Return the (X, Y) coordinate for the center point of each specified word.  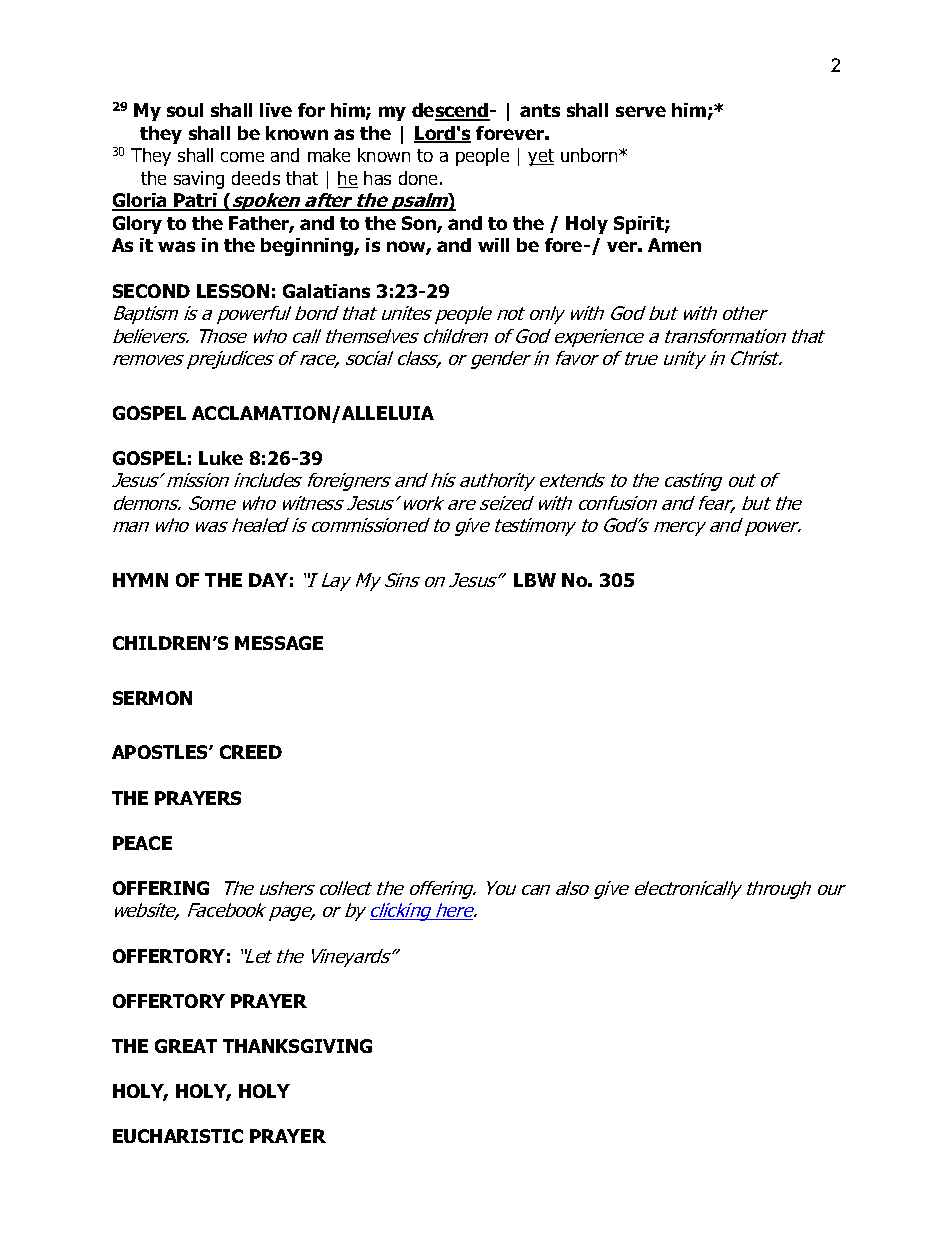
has (377, 178)
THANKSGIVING (297, 1046)
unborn (590, 155)
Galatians (326, 291)
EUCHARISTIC (178, 1136)
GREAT (186, 1046)
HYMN (140, 580)
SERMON (152, 698)
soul (185, 110)
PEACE (142, 843)
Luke (221, 458)
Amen (674, 245)
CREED (251, 752)
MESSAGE (279, 643)
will (493, 245)
